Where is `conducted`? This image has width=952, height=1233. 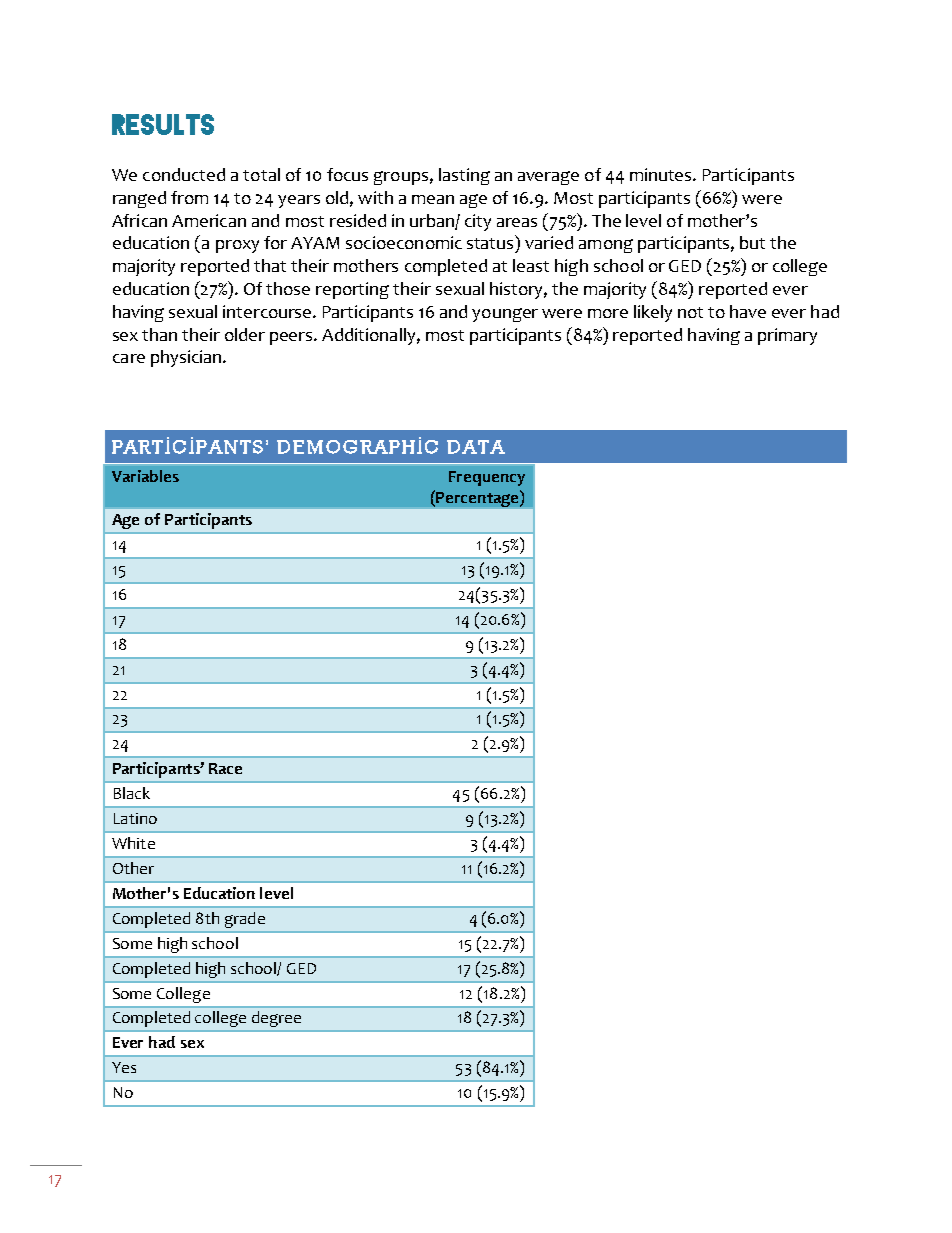
conducted is located at coordinates (184, 174).
